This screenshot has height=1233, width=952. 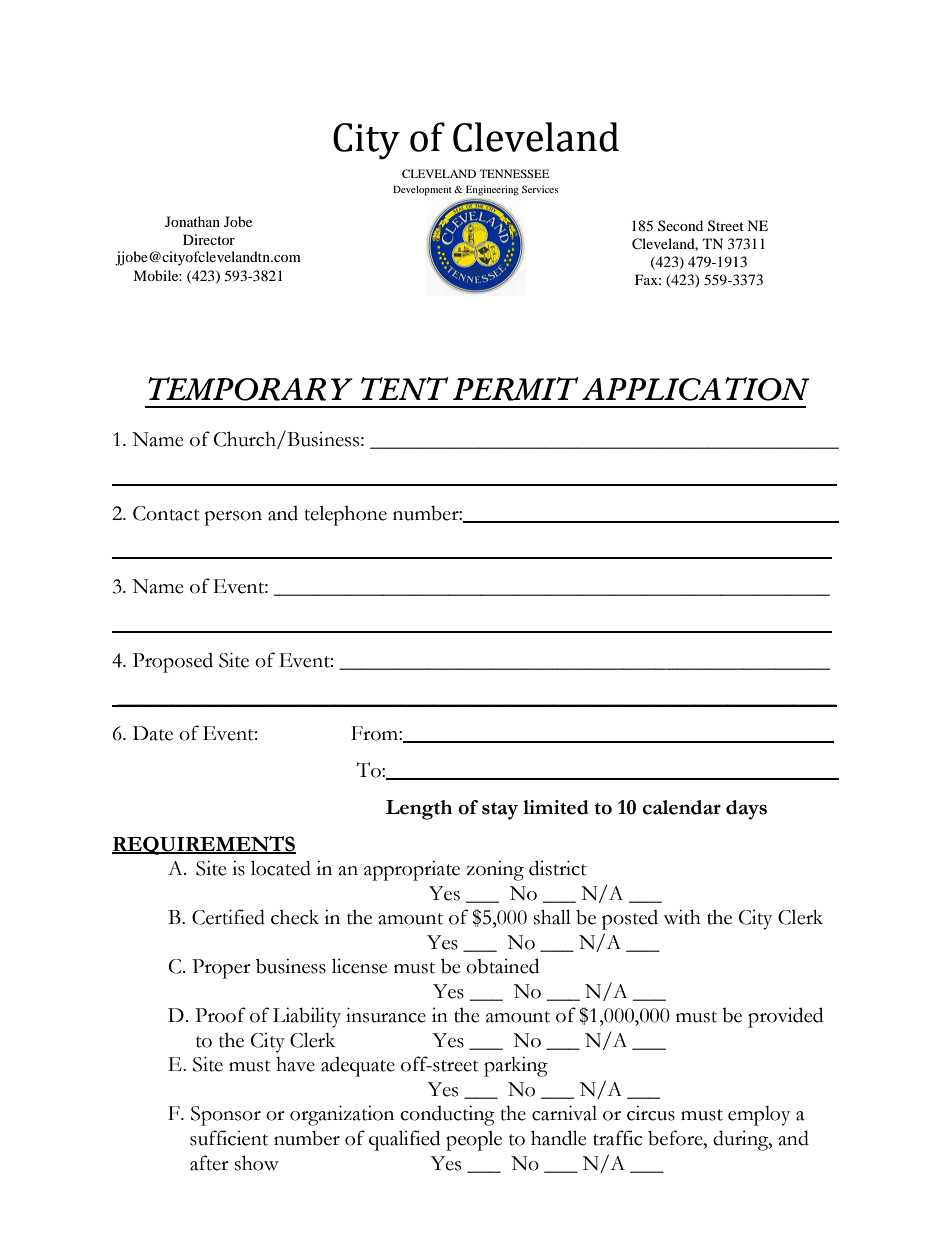 I want to click on Engineering, so click(x=492, y=190).
